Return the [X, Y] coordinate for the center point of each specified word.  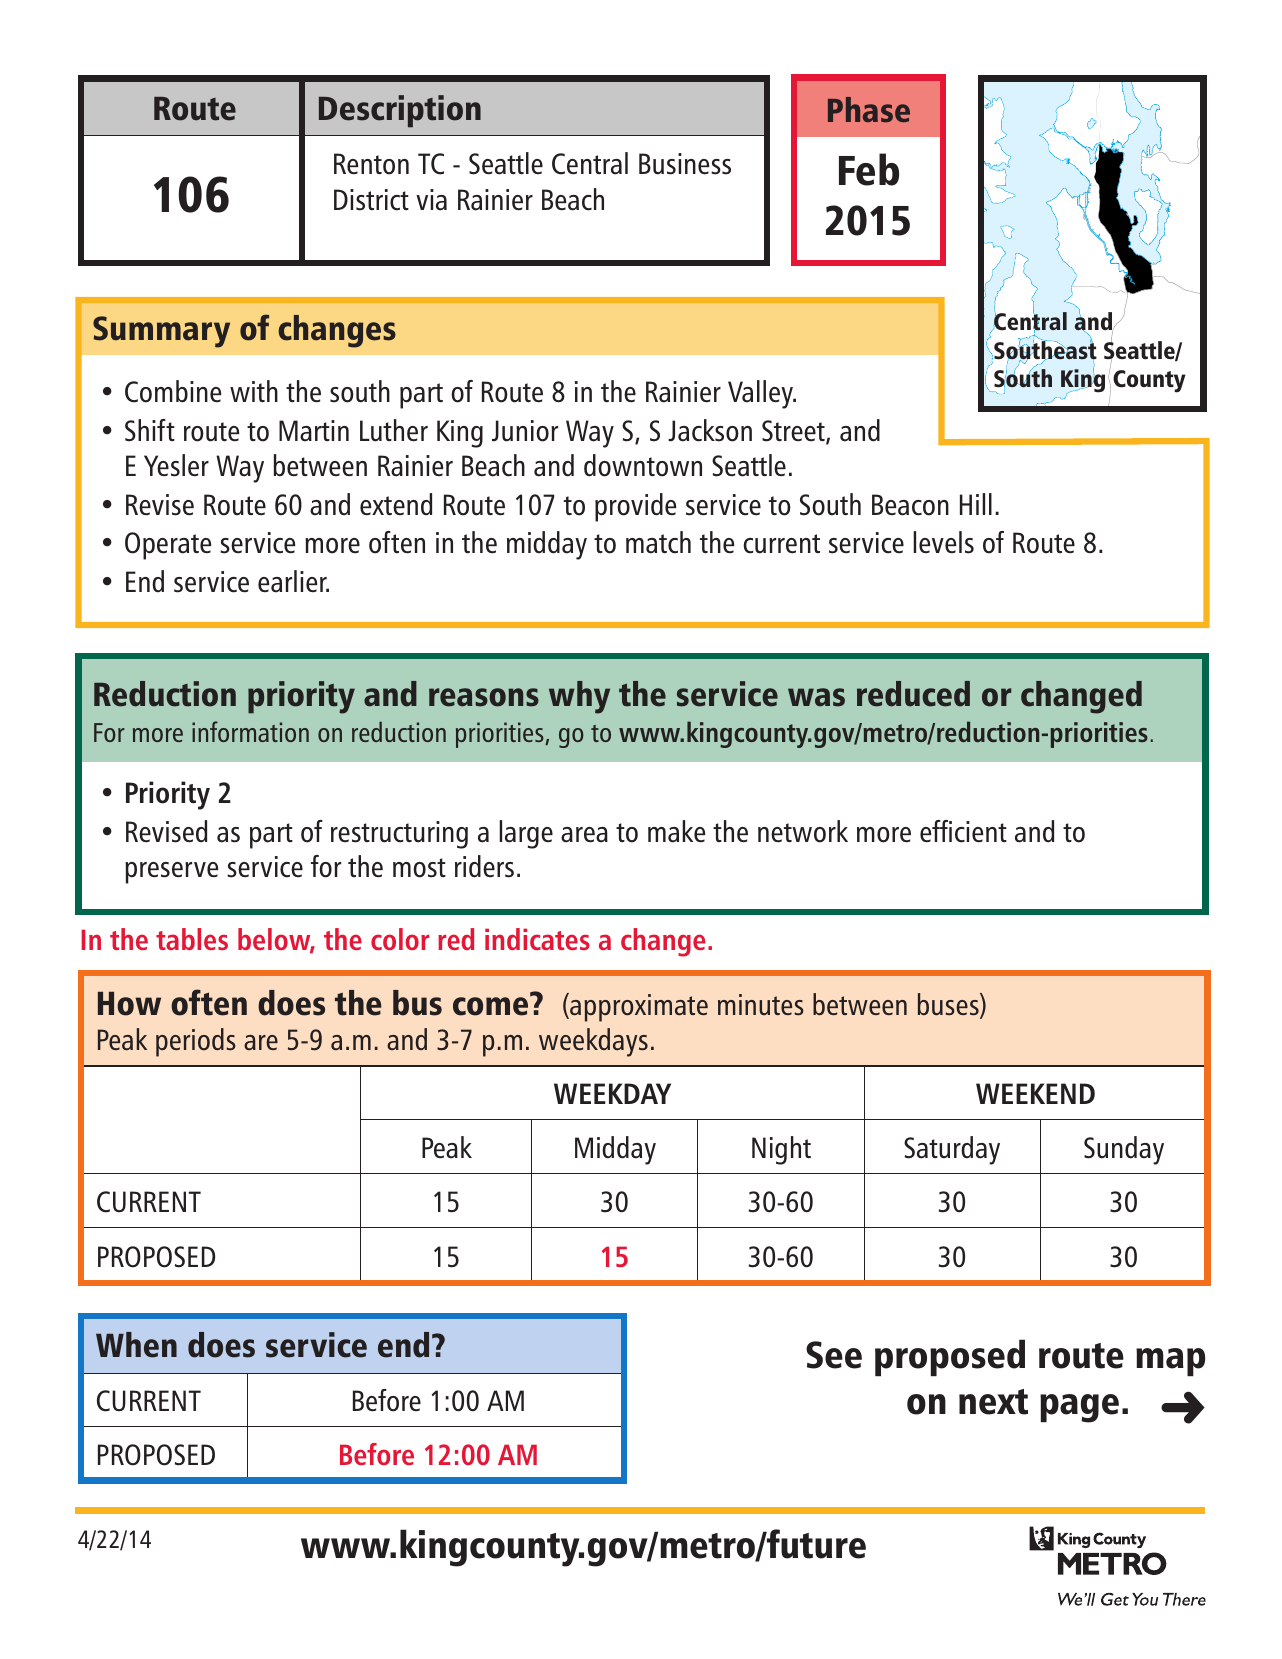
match [658, 542]
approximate [638, 1007]
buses [949, 1005]
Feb [869, 169]
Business [685, 164]
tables [192, 939]
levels [943, 542]
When [136, 1345]
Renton [371, 164]
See [834, 1355]
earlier [293, 581]
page [1079, 1408]
